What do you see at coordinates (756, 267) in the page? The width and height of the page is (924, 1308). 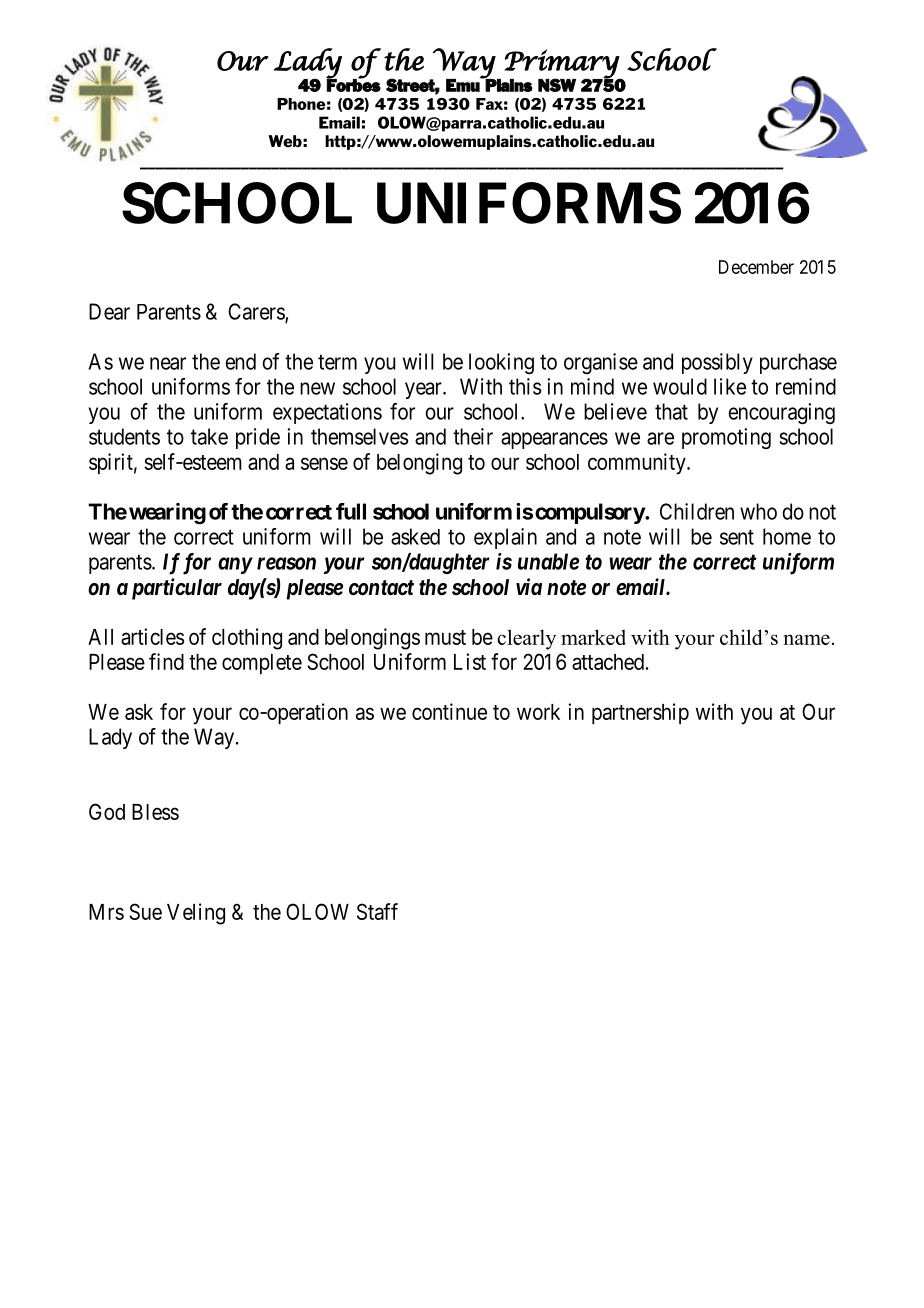 I see `December` at bounding box center [756, 267].
